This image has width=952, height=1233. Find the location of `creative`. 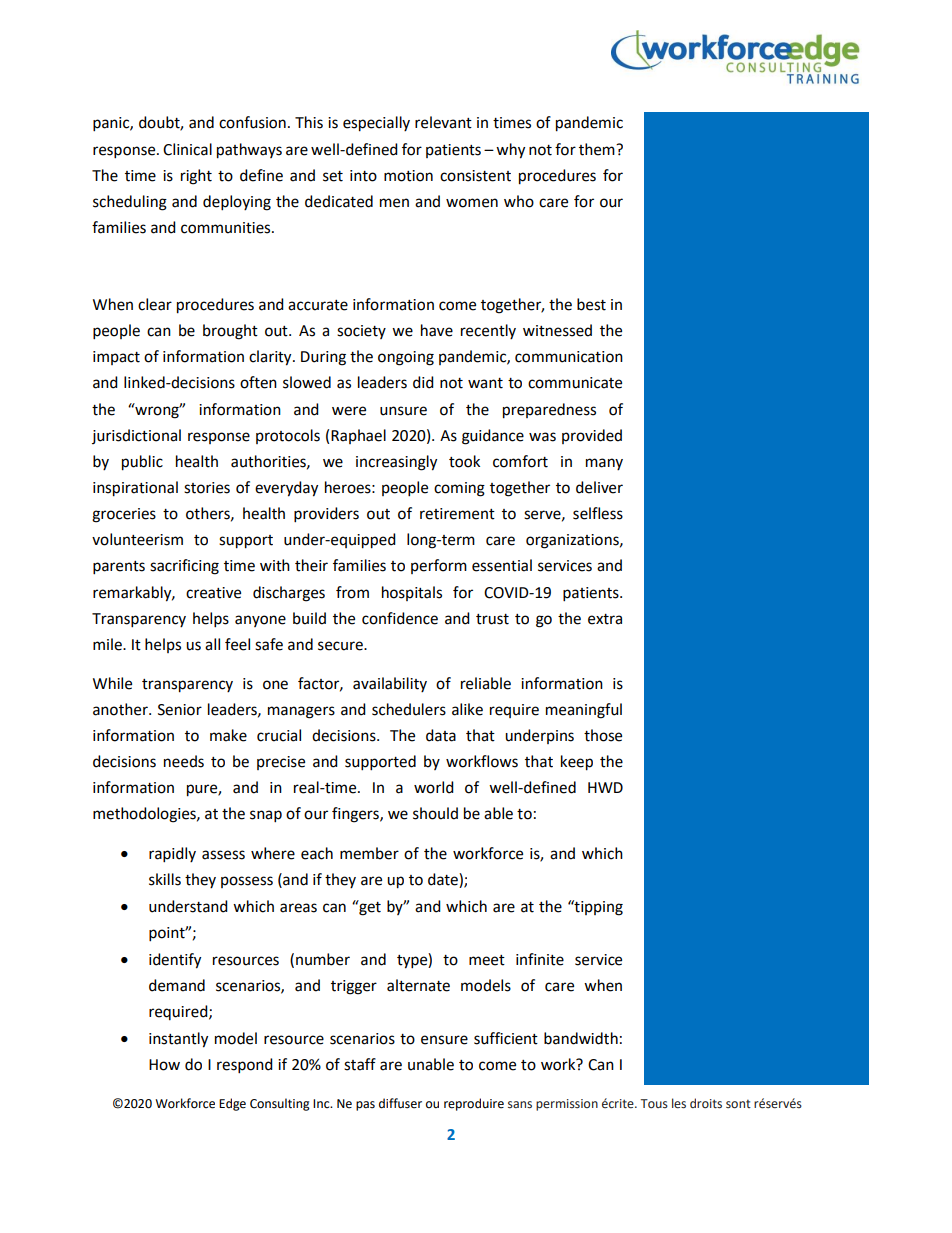

creative is located at coordinates (213, 593).
